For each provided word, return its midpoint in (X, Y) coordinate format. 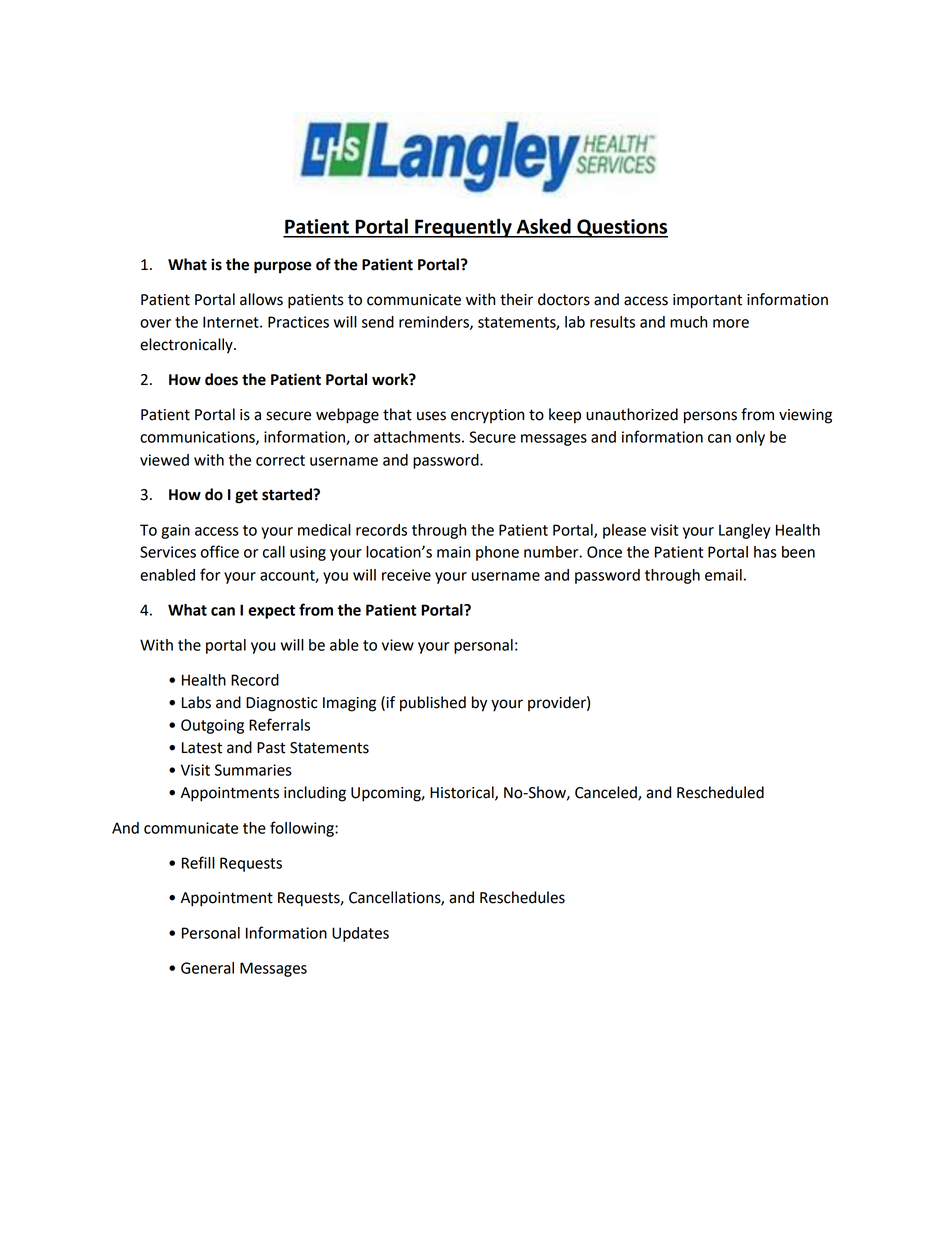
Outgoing (212, 726)
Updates (360, 934)
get (246, 496)
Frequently (463, 228)
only (750, 438)
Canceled (607, 793)
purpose (283, 267)
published (433, 704)
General (207, 968)
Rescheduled (720, 792)
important (707, 301)
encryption (487, 416)
